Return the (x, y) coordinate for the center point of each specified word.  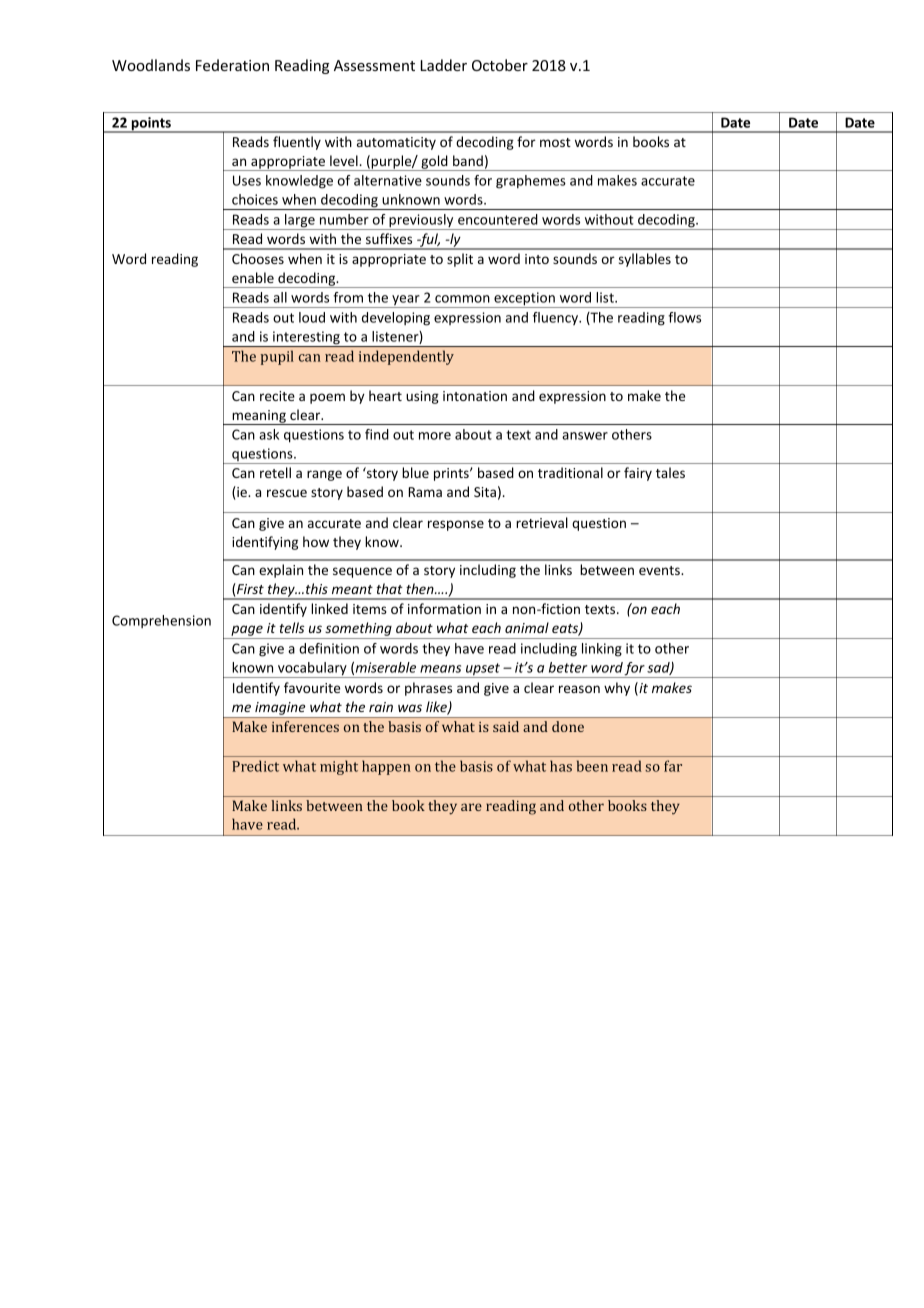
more (435, 436)
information (444, 608)
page (247, 630)
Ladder (444, 65)
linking (602, 650)
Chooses (258, 258)
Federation (232, 65)
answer (585, 436)
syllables (645, 260)
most (555, 142)
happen (386, 767)
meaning (259, 417)
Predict (255, 766)
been (592, 766)
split (460, 260)
